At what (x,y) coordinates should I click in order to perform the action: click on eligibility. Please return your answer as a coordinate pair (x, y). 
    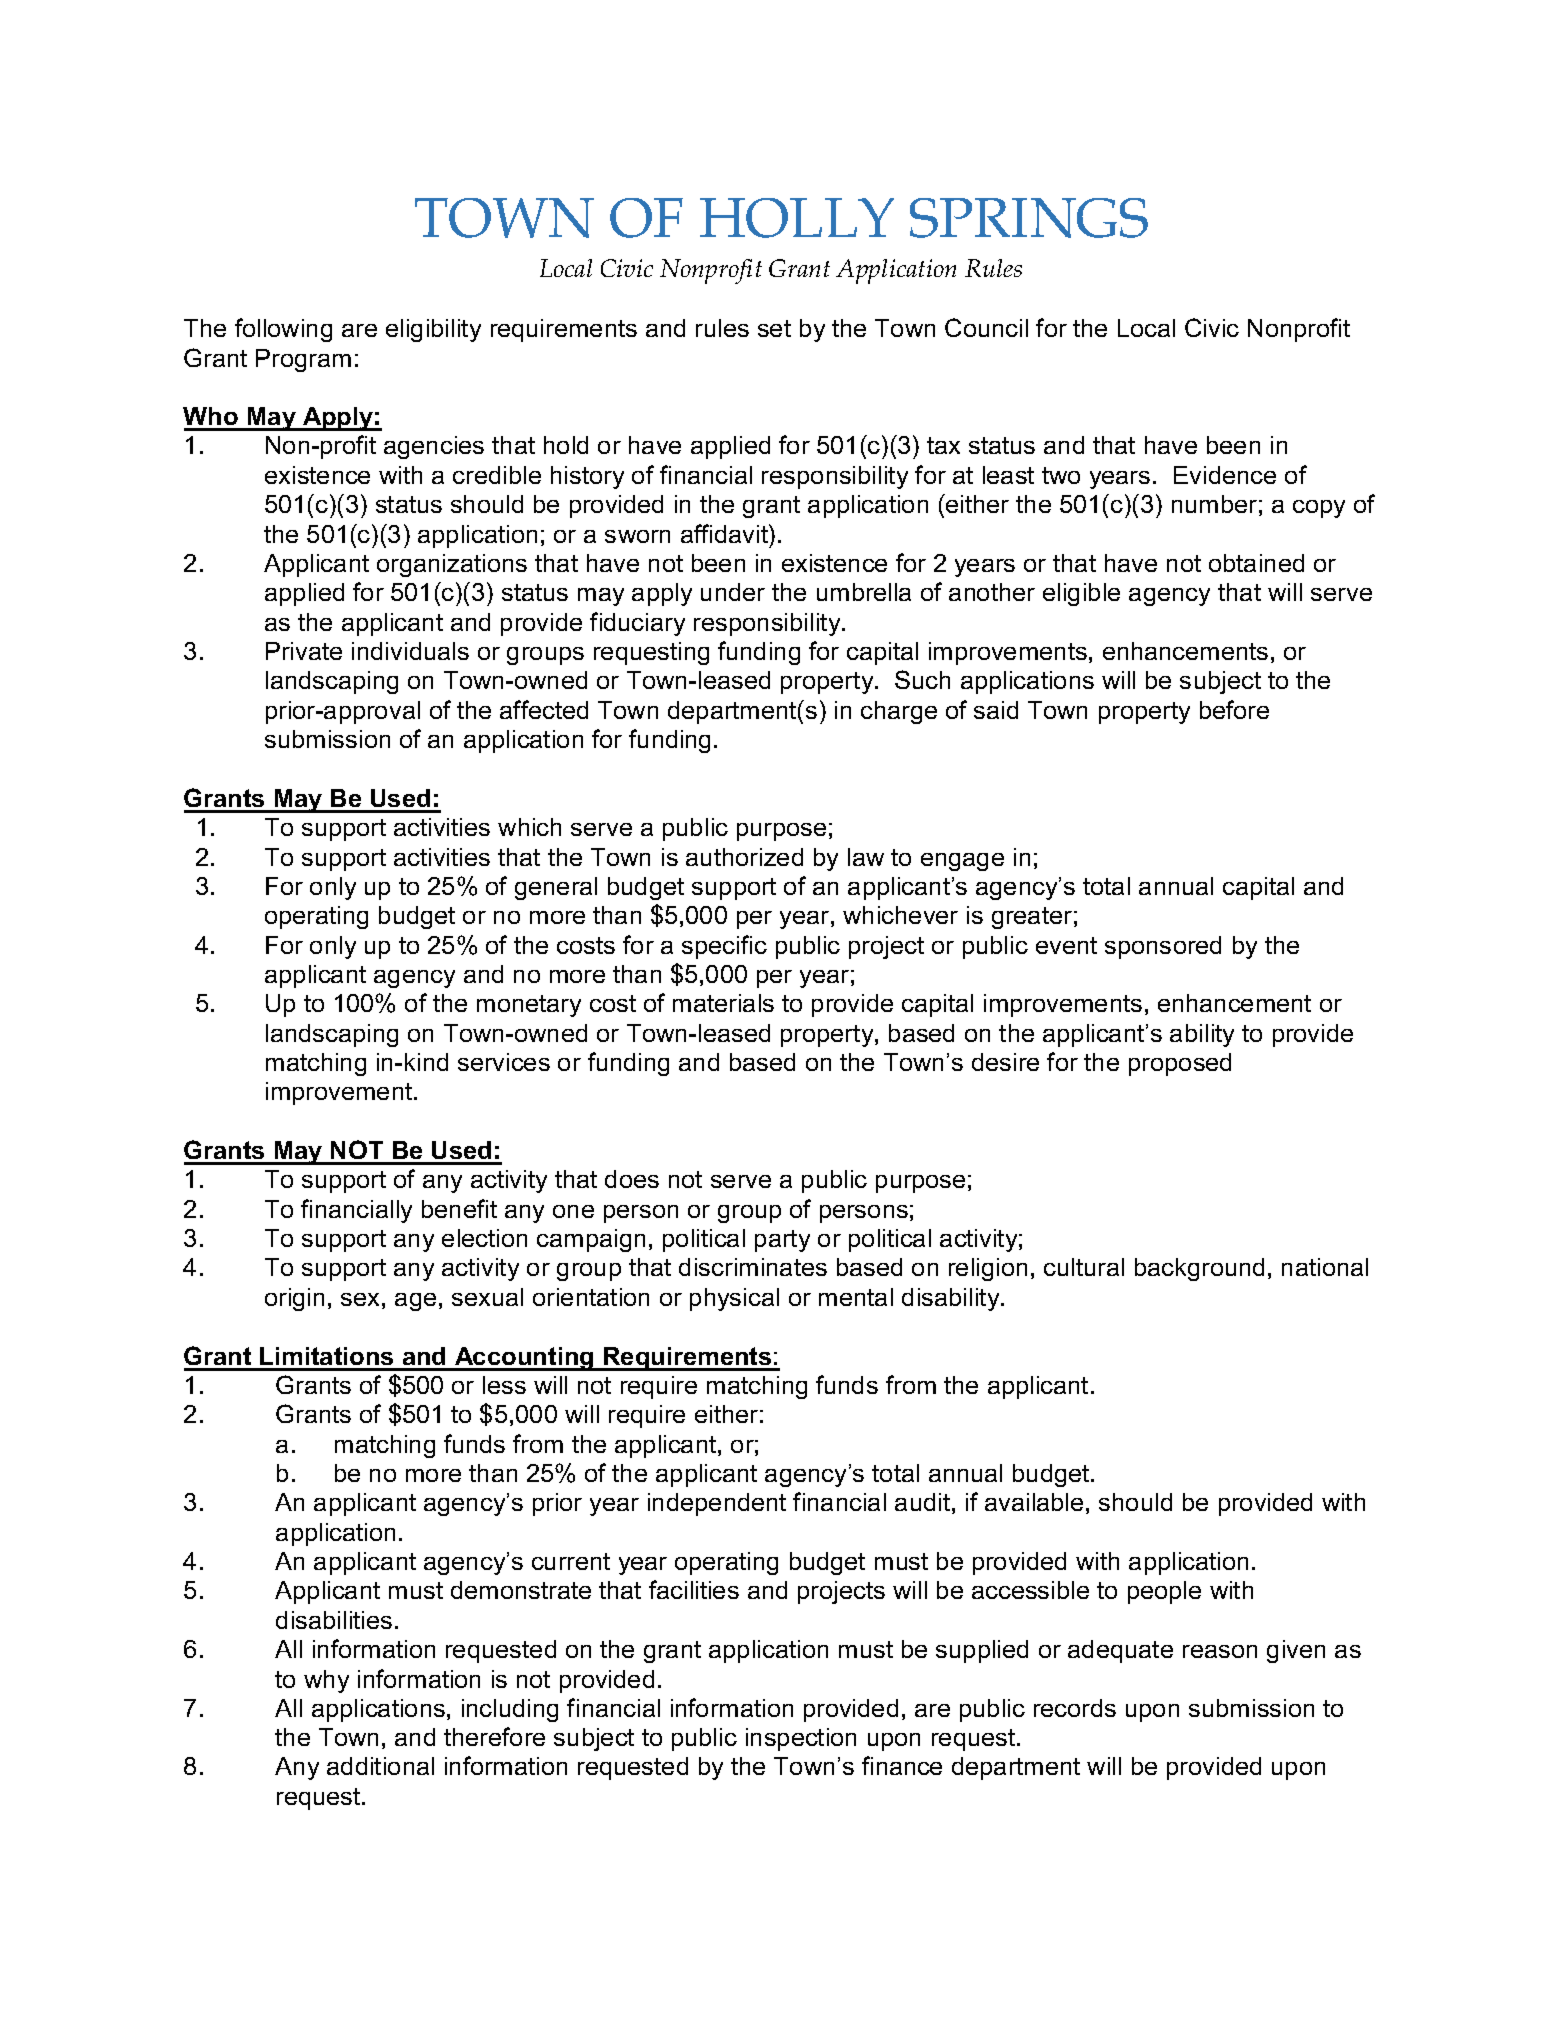
    Looking at the image, I should click on (433, 330).
